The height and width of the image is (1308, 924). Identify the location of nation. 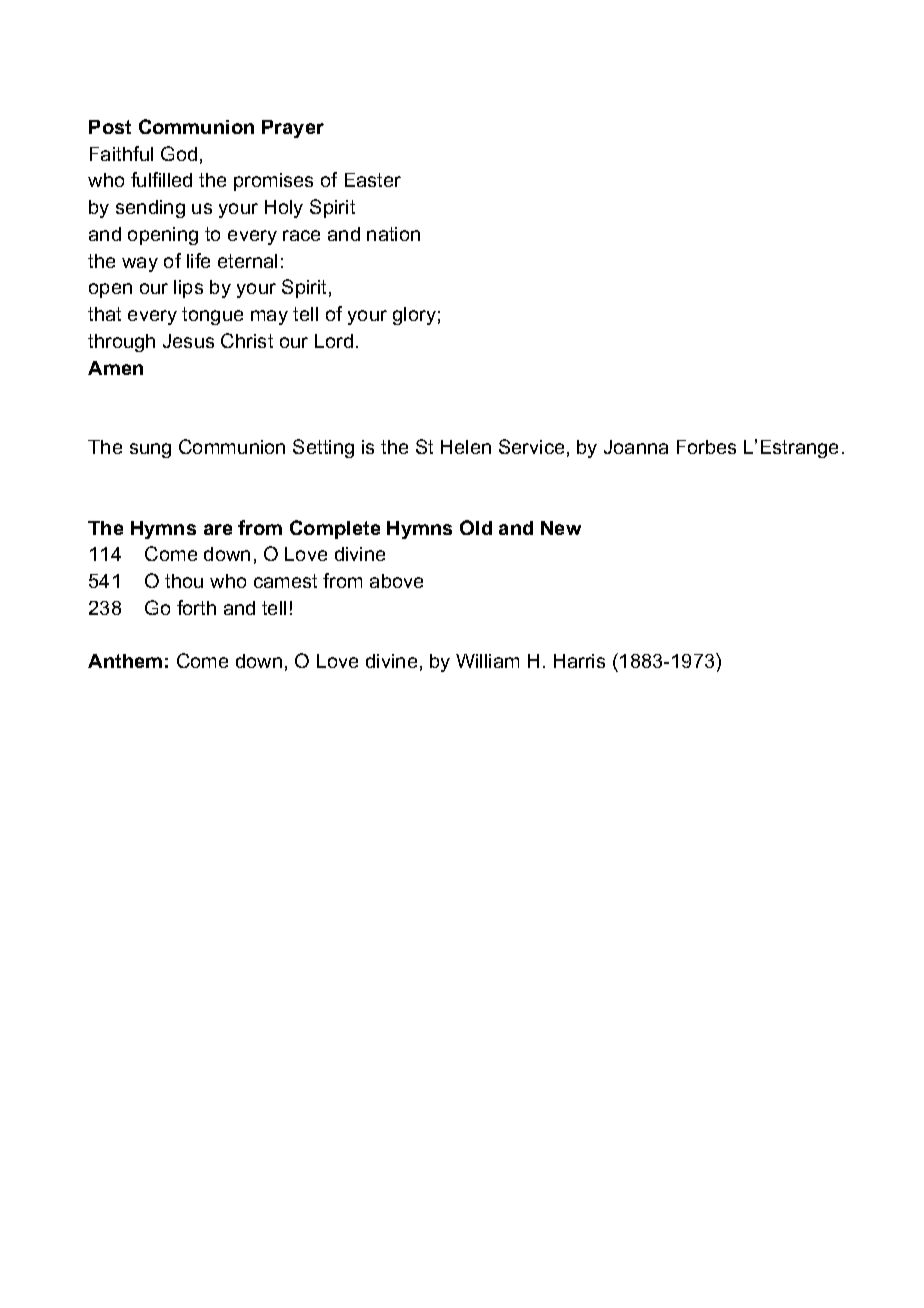
(393, 234).
